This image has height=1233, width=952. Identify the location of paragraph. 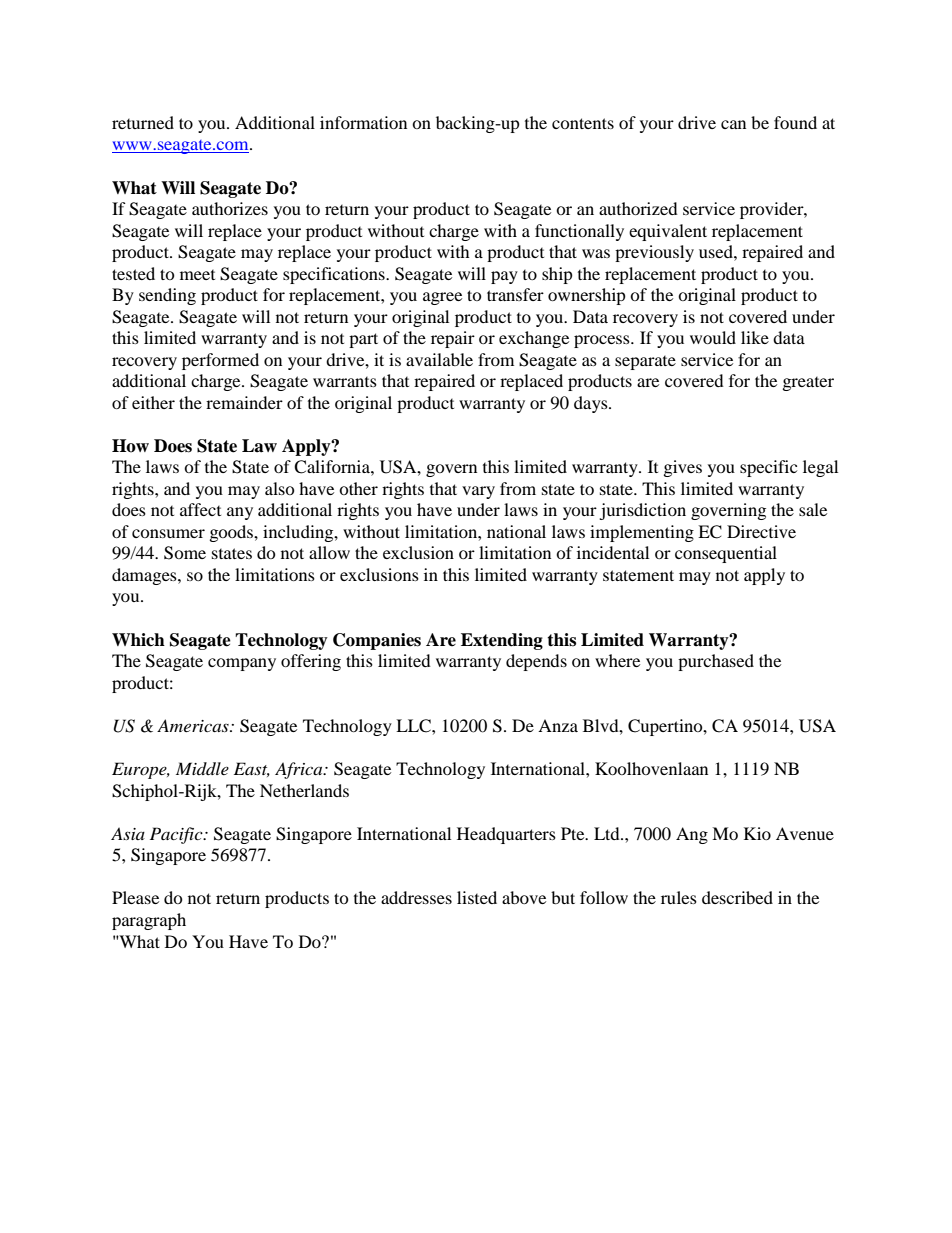
(149, 921).
